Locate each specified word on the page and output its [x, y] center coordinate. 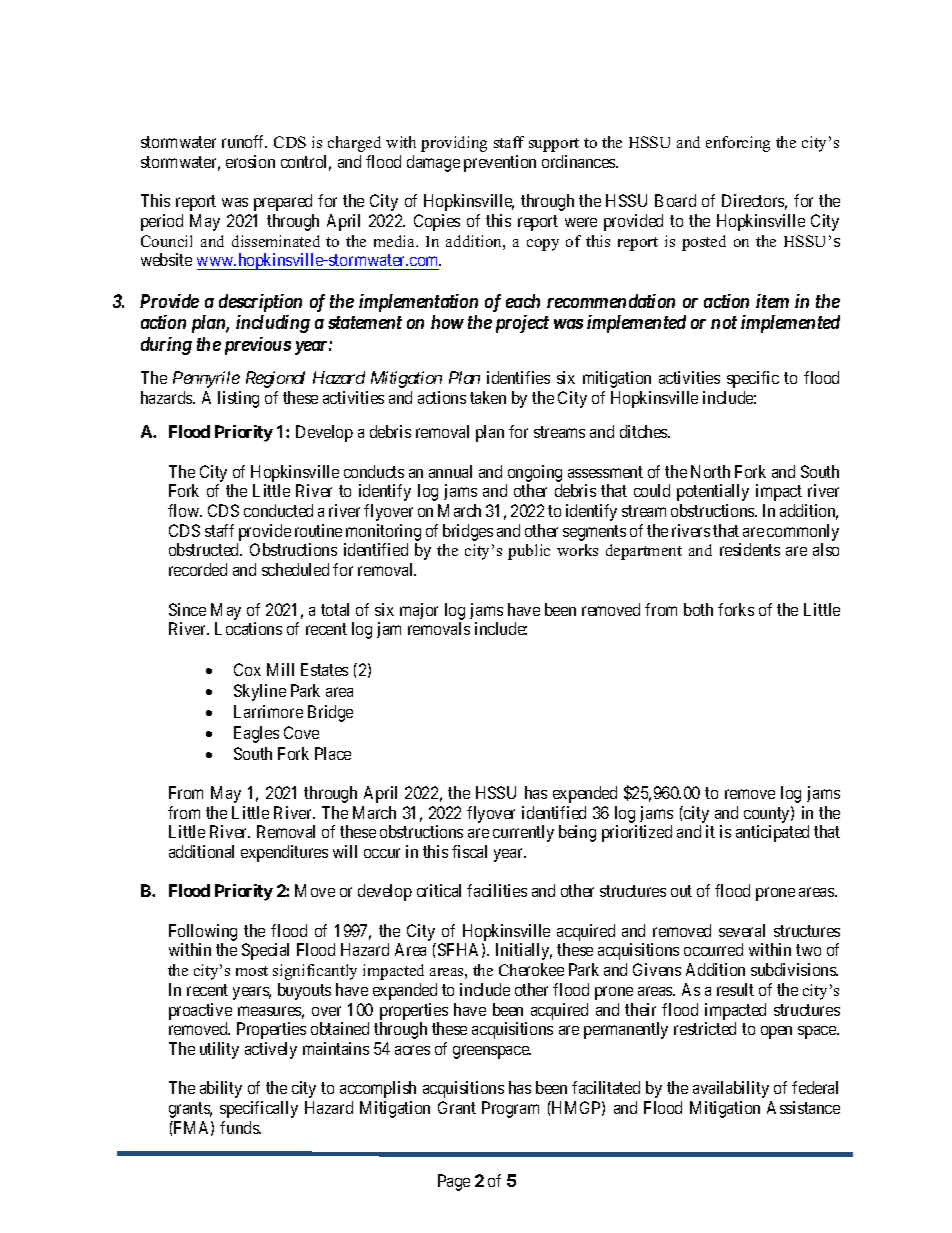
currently [523, 833]
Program [510, 1109]
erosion [250, 161]
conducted [278, 510]
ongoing [535, 473]
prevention [500, 163]
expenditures [284, 853]
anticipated [772, 833]
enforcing [738, 144]
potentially [713, 492]
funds [240, 1127]
